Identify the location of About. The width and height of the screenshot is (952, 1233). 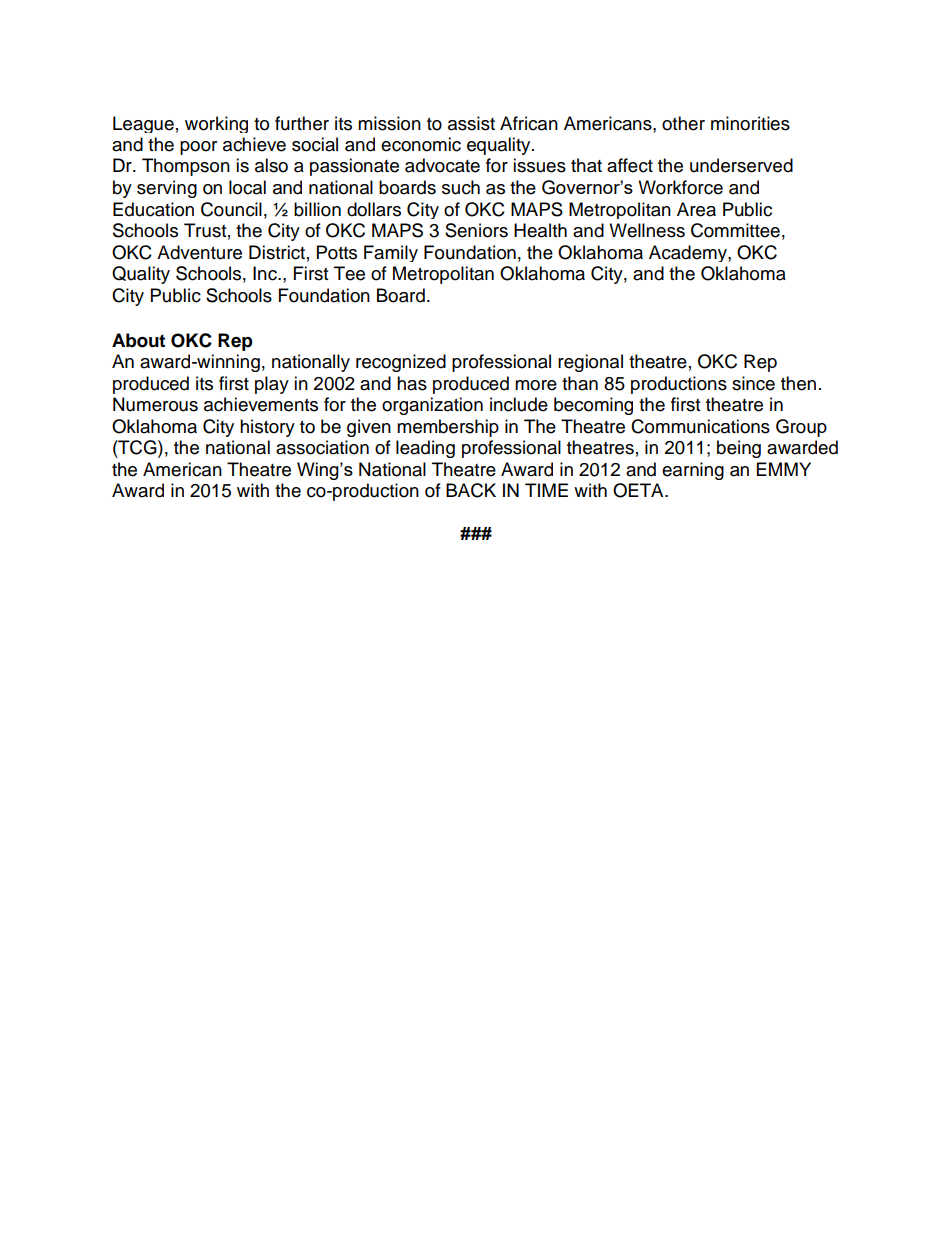
(138, 340).
